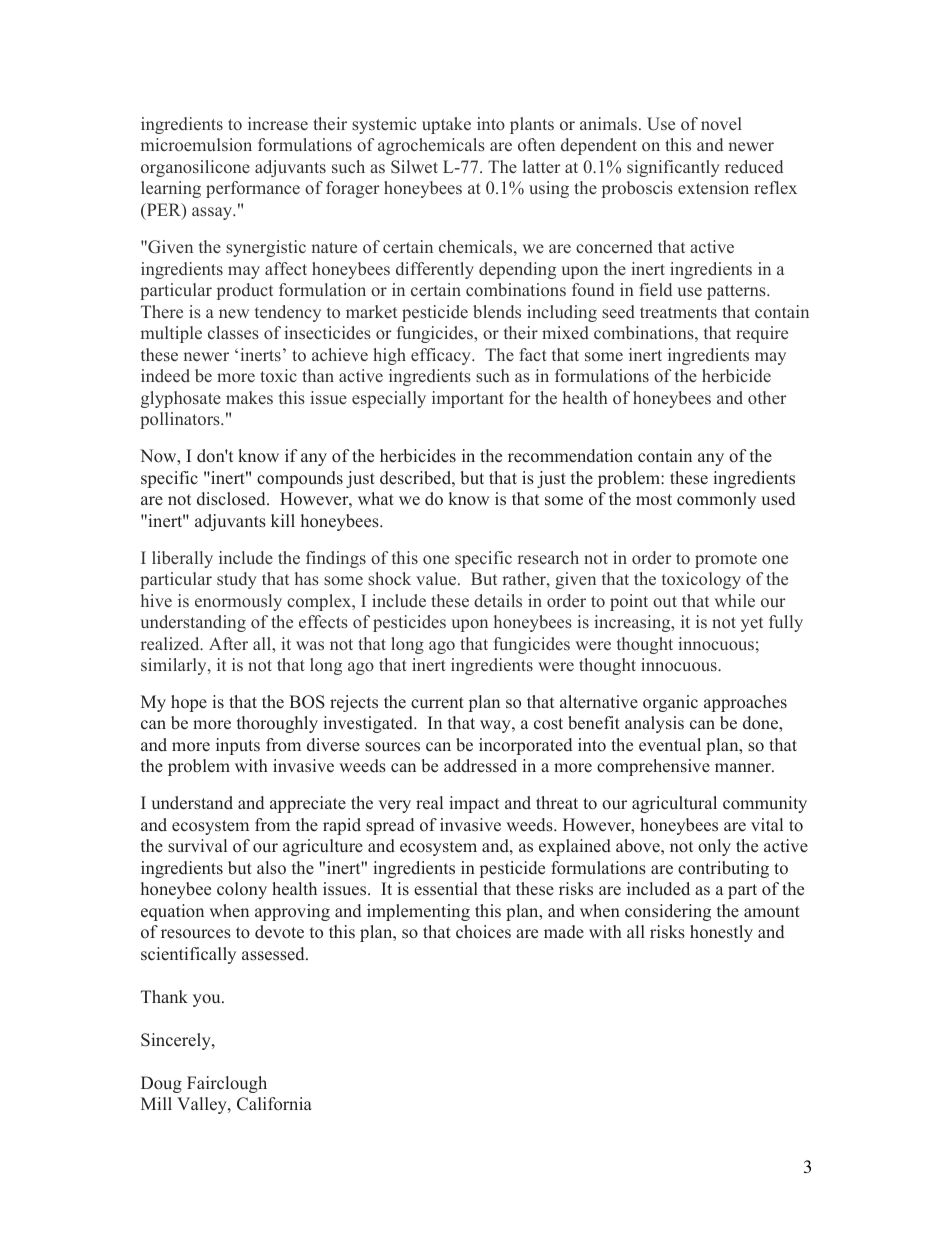 This screenshot has width=952, height=1233. What do you see at coordinates (232, 499) in the screenshot?
I see `disclosed` at bounding box center [232, 499].
